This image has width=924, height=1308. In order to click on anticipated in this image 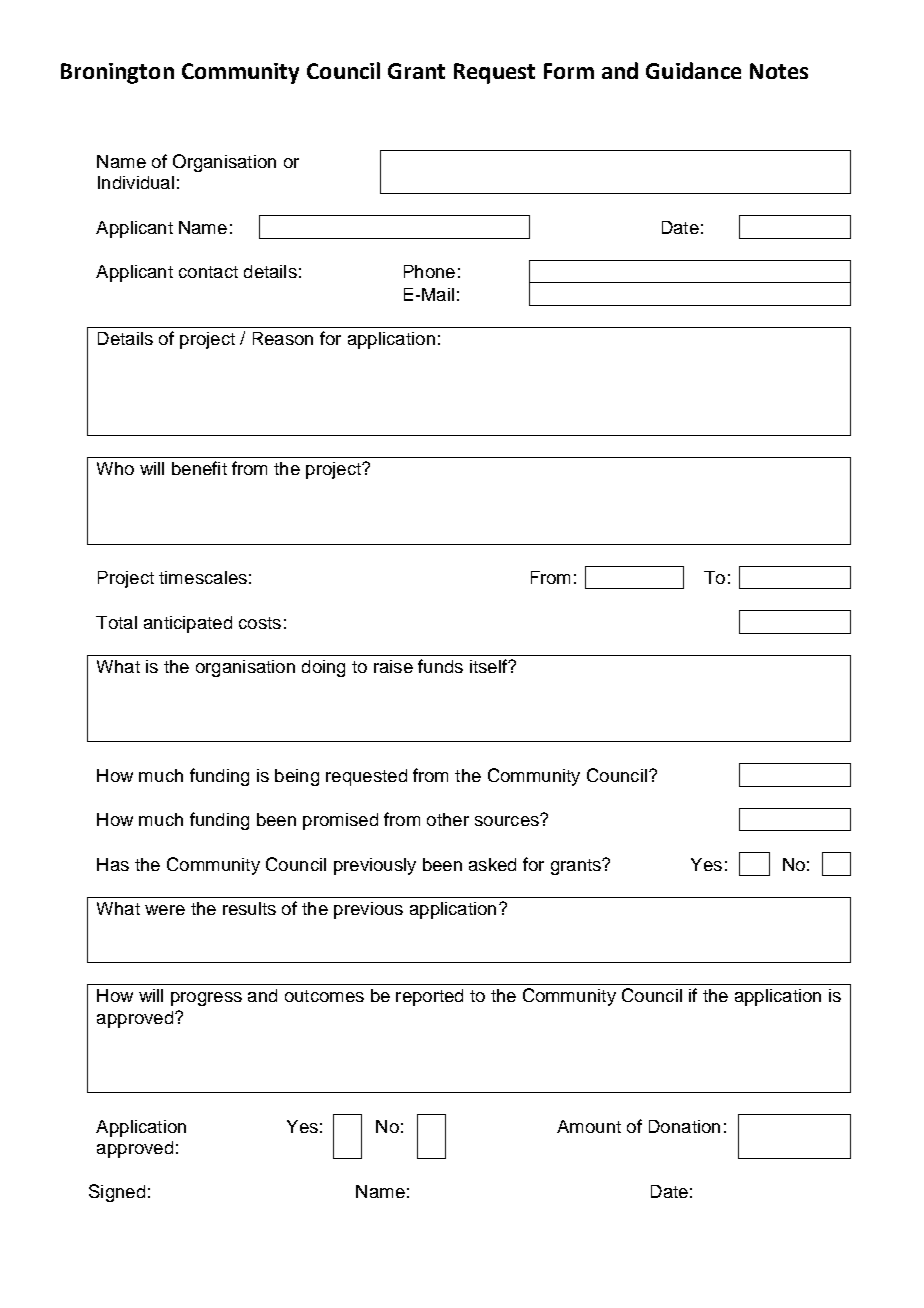, I will do `click(188, 624)`.
